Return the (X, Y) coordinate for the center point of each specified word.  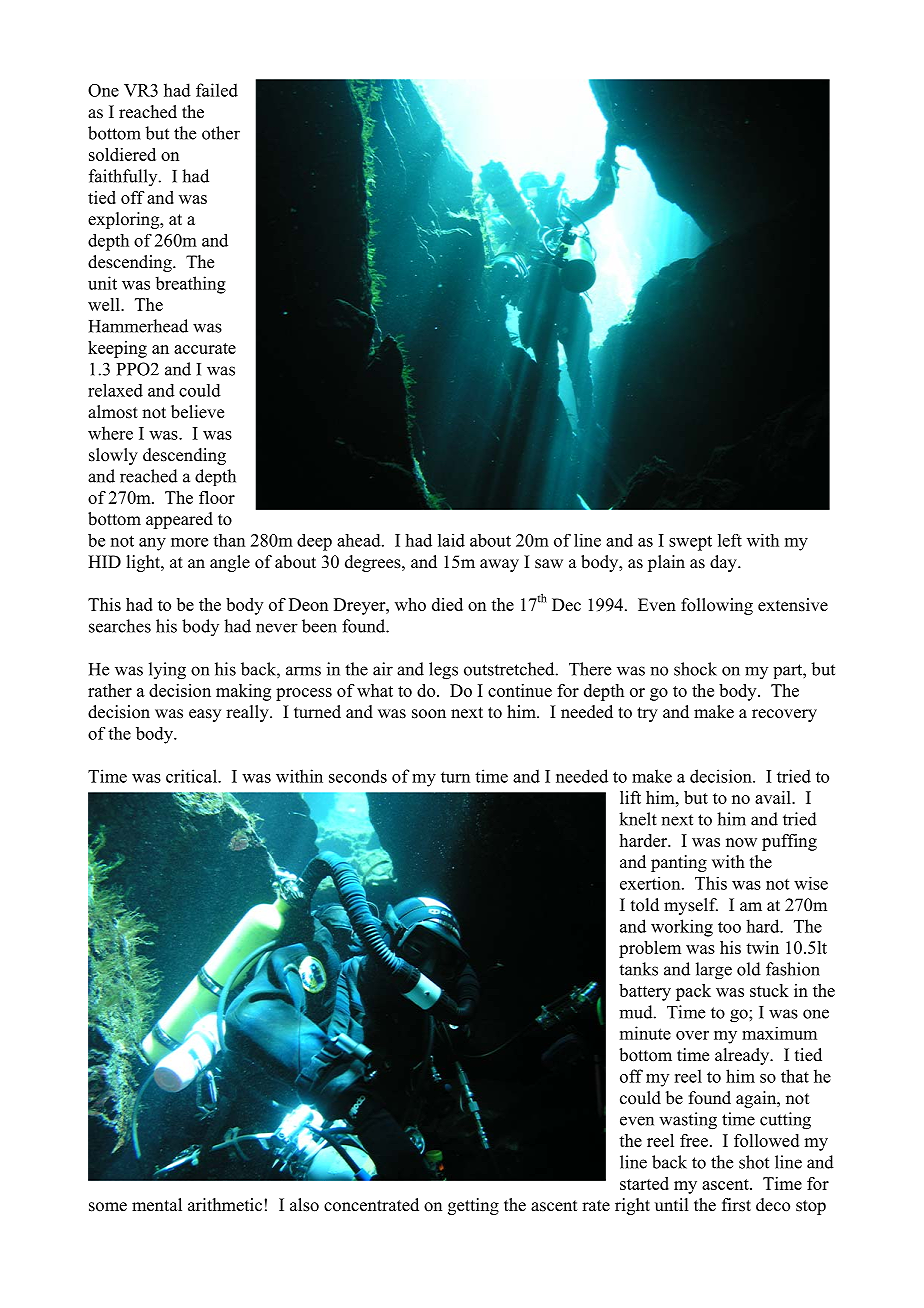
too (729, 927)
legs (443, 671)
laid (451, 540)
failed (217, 90)
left (730, 540)
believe (197, 412)
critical (192, 776)
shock (695, 669)
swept (690, 543)
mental (157, 1205)
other (221, 133)
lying (167, 671)
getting (473, 1206)
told (645, 905)
